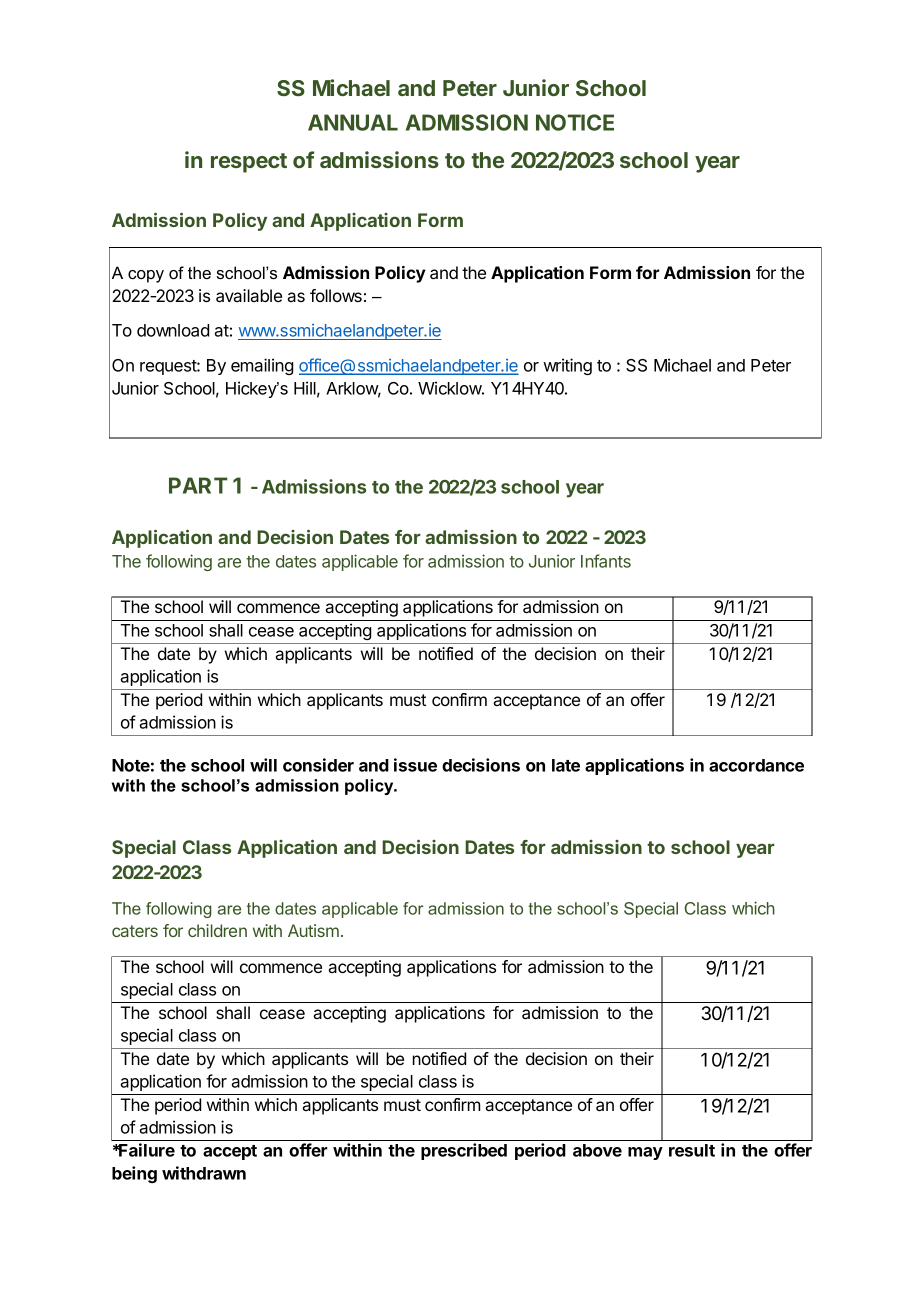  I want to click on NOTICE, so click(575, 122).
